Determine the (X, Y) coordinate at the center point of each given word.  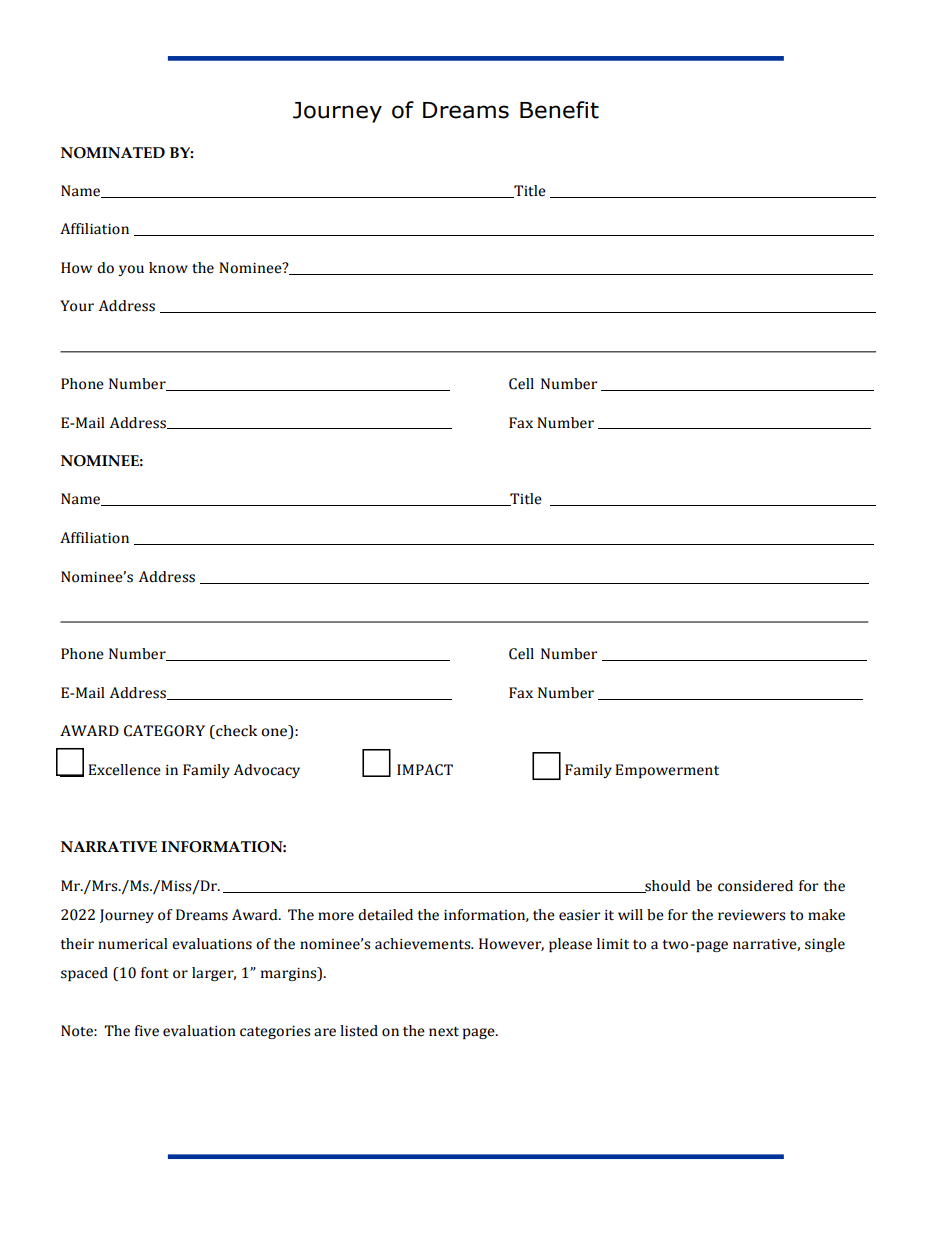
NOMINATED (113, 153)
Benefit (559, 110)
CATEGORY (164, 731)
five (146, 1031)
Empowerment (667, 771)
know (168, 268)
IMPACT (425, 770)
